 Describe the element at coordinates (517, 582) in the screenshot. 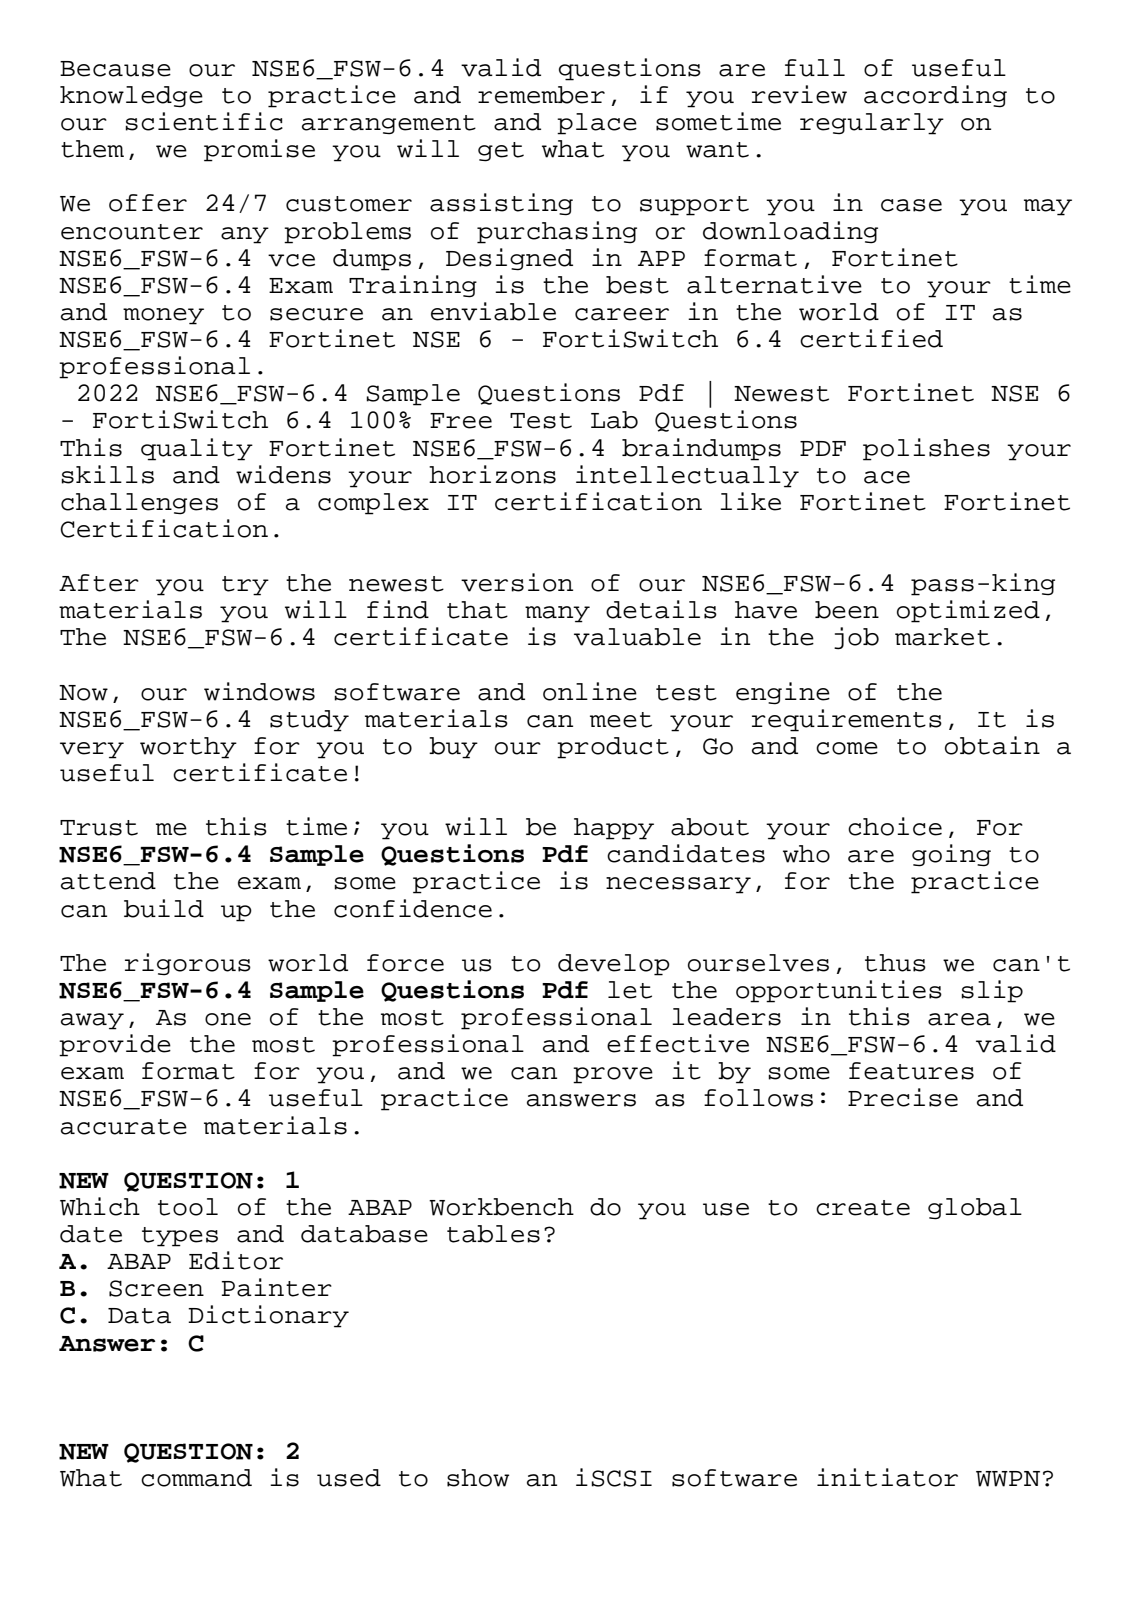

I see `version` at that location.
